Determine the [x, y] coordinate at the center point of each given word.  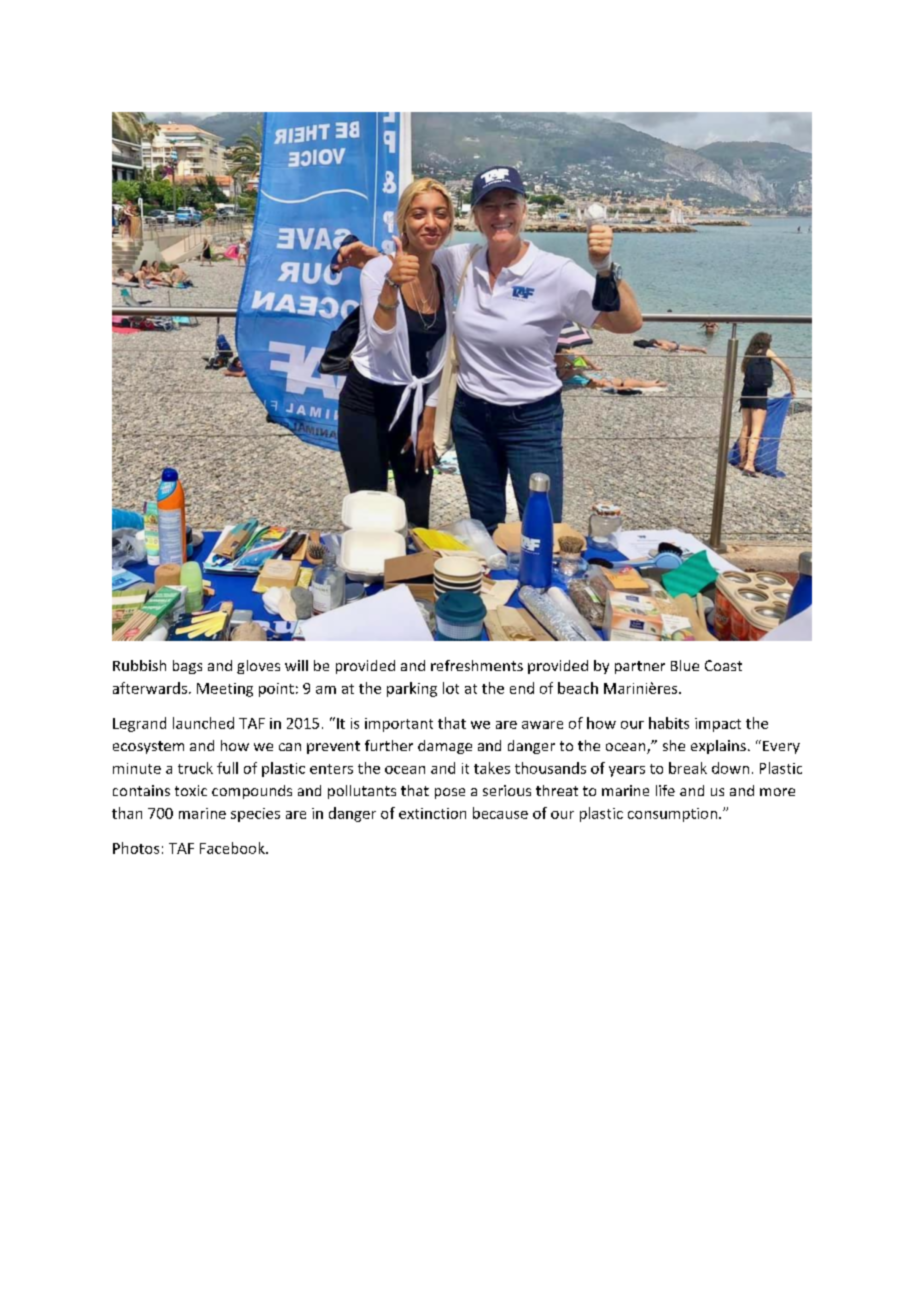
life [665, 790]
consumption [672, 815]
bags [187, 667]
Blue [685, 665]
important [399, 725]
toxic [191, 790]
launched [203, 723]
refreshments [477, 665]
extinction [432, 813]
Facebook [233, 848]
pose [450, 793]
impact [718, 725]
